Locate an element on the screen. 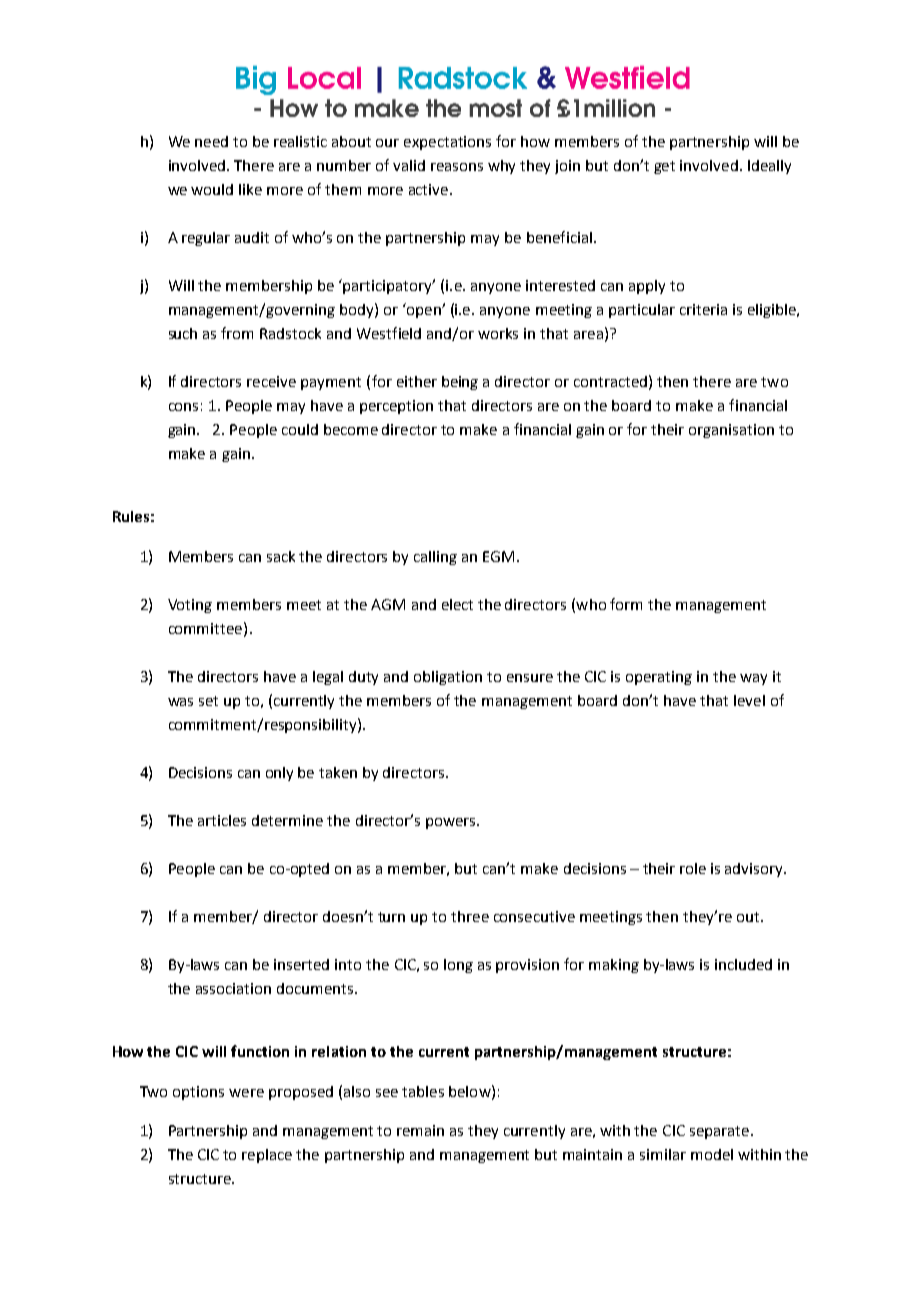  like is located at coordinates (250, 189).
